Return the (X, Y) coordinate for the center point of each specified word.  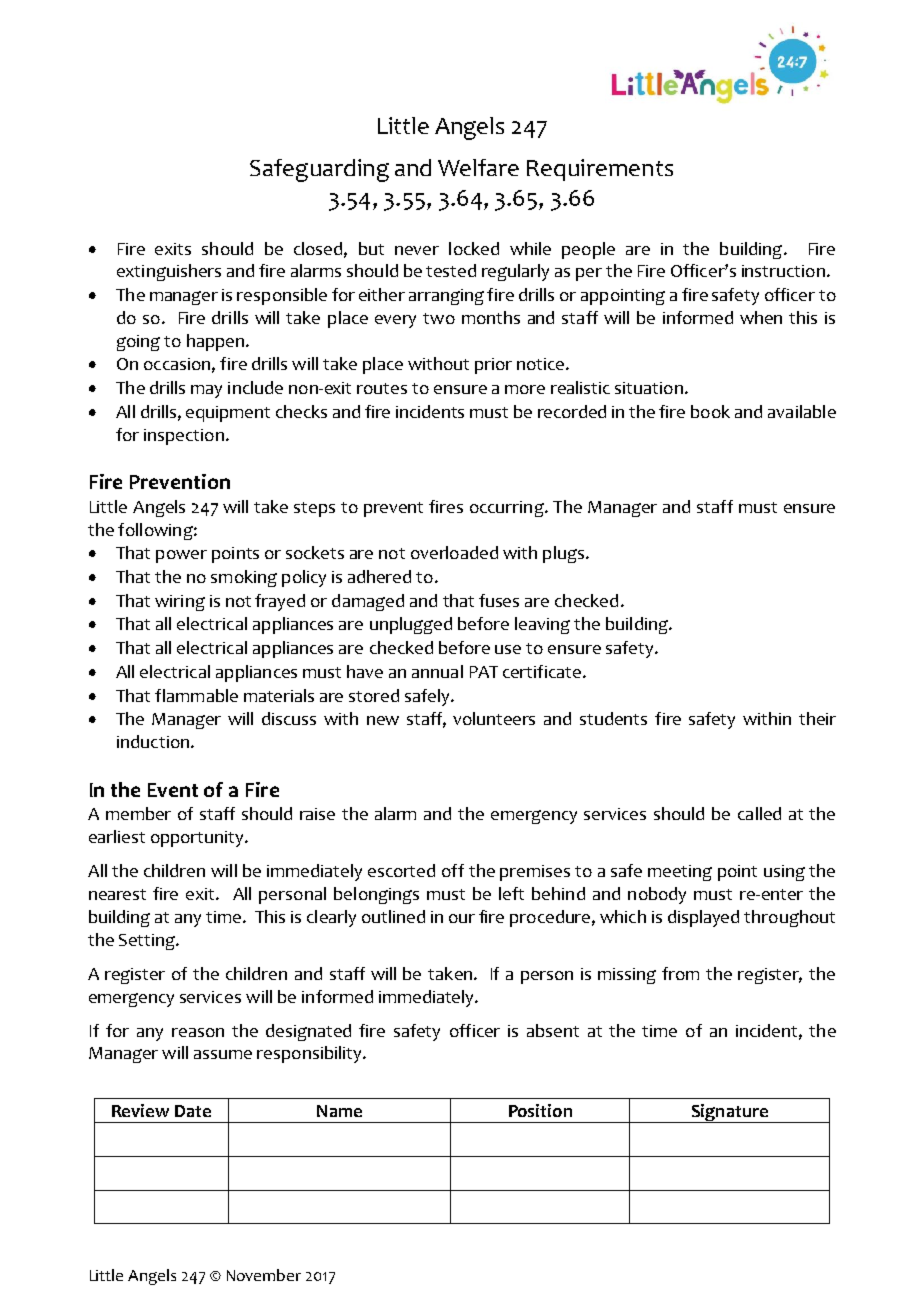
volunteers (494, 718)
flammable (196, 695)
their (817, 718)
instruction (783, 271)
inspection (184, 437)
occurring (508, 509)
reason (198, 1032)
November (264, 1275)
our (462, 918)
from (680, 973)
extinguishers (169, 272)
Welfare (478, 167)
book (710, 411)
